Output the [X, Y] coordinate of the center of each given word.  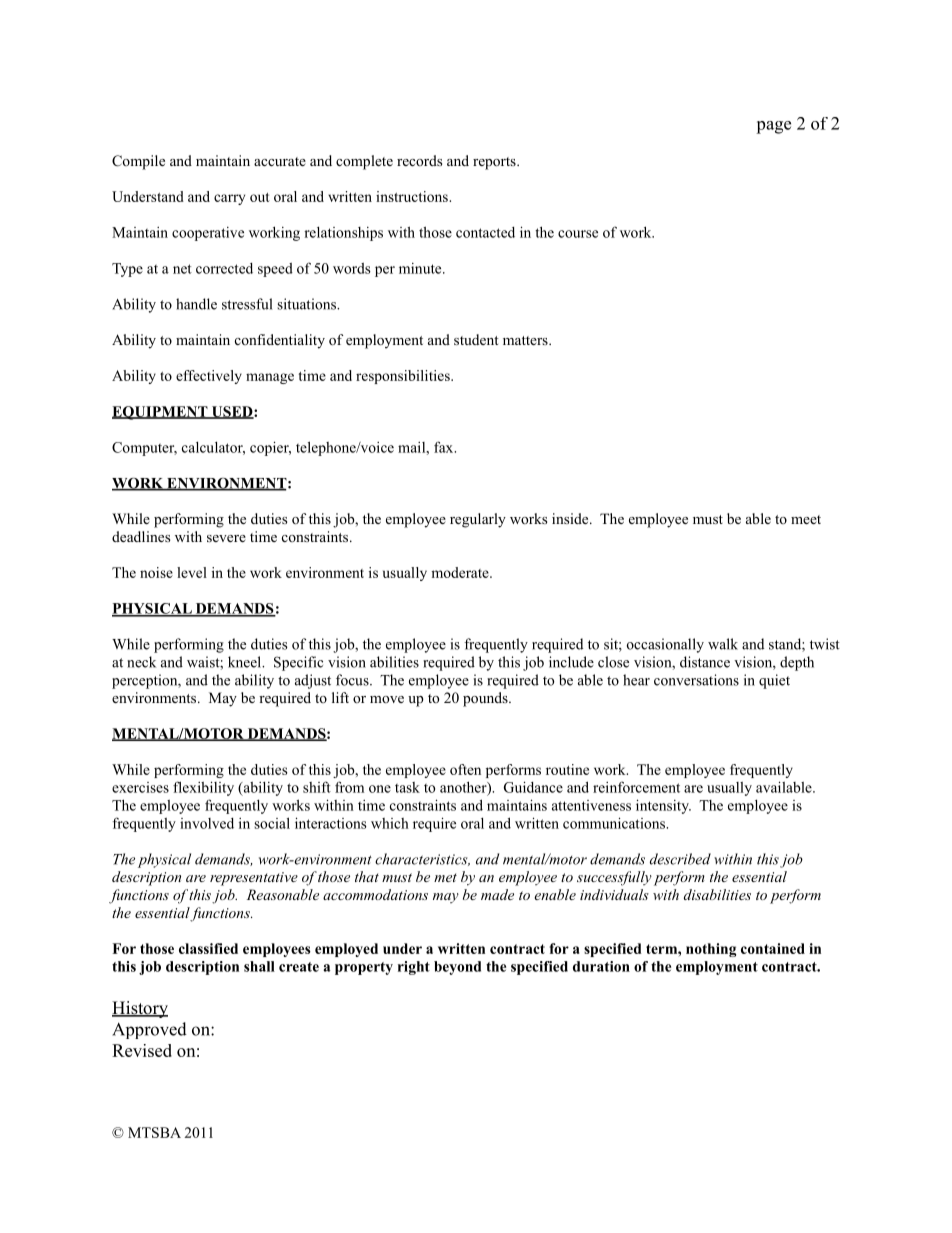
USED [232, 412]
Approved [149, 1030]
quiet [774, 681]
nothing [711, 950]
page [773, 127]
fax [445, 447]
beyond [457, 968]
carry [229, 199]
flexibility [203, 788]
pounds [486, 699]
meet [806, 519]
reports [495, 163]
